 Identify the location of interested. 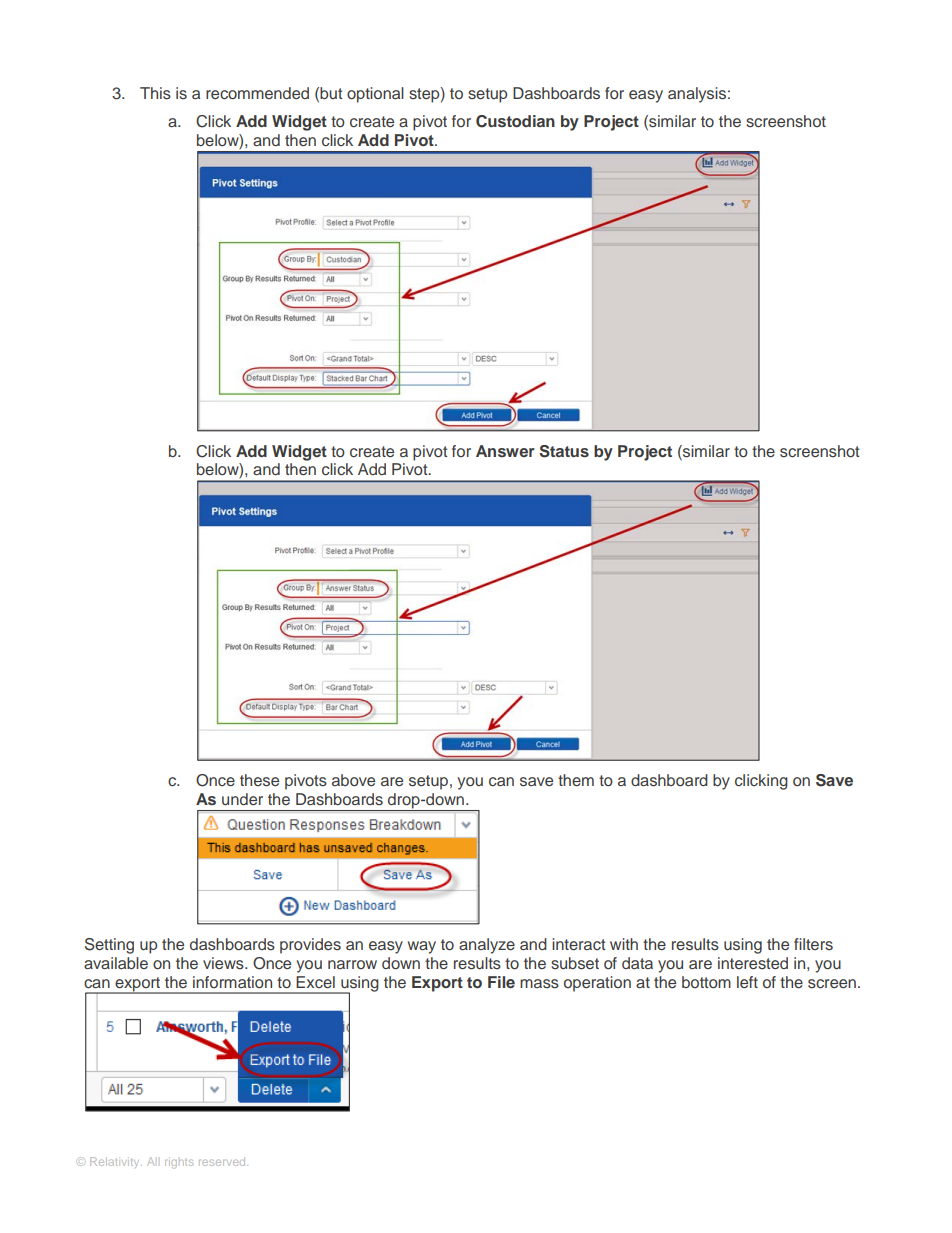
(753, 963).
